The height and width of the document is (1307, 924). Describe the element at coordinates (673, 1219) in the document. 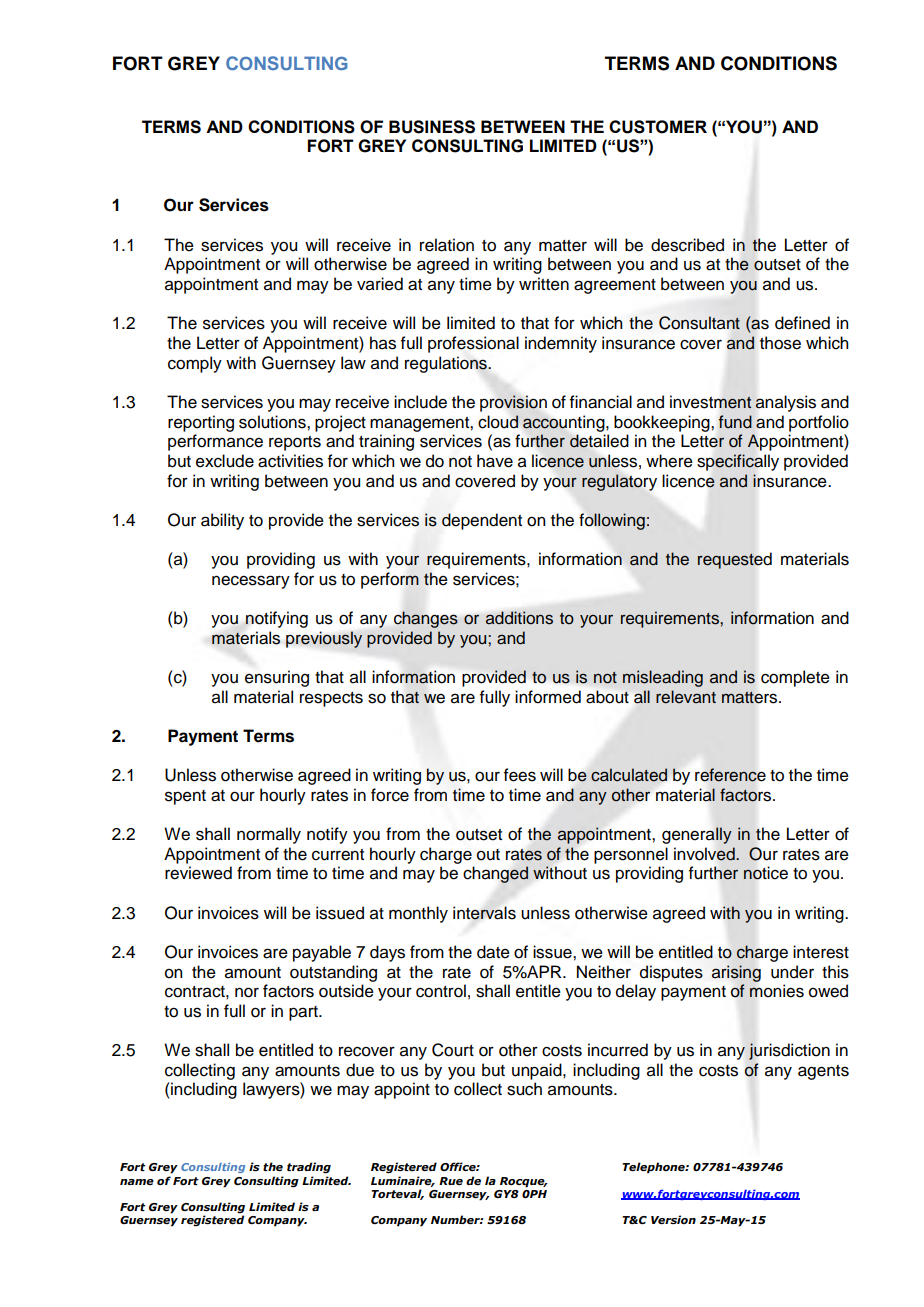

I see `Version` at that location.
